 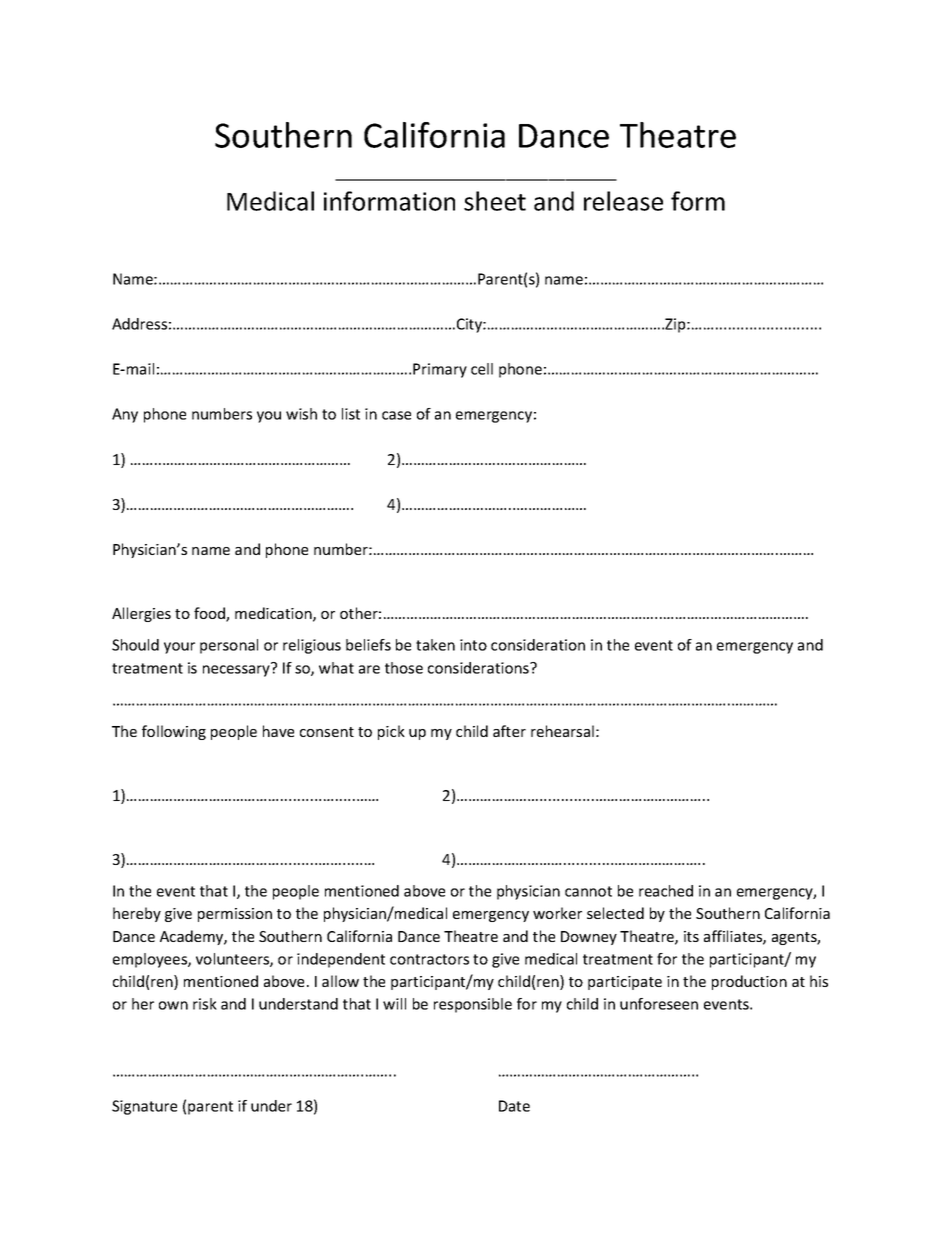 I want to click on sheet, so click(x=495, y=201).
